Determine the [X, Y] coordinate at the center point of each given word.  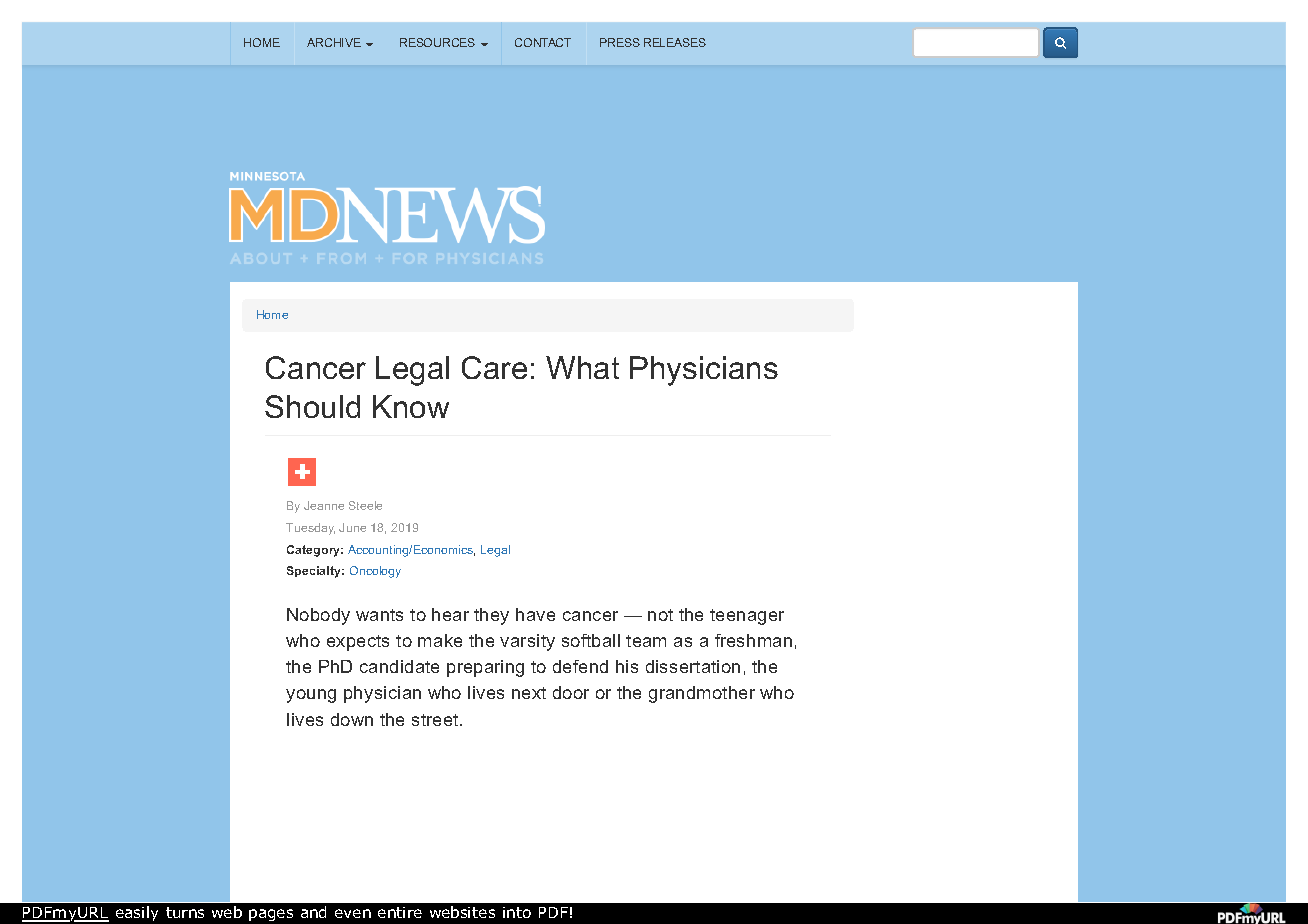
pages [271, 915]
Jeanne [324, 505]
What [582, 367]
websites [462, 912]
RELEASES [675, 42]
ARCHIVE [334, 42]
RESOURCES [437, 42]
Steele [365, 505]
